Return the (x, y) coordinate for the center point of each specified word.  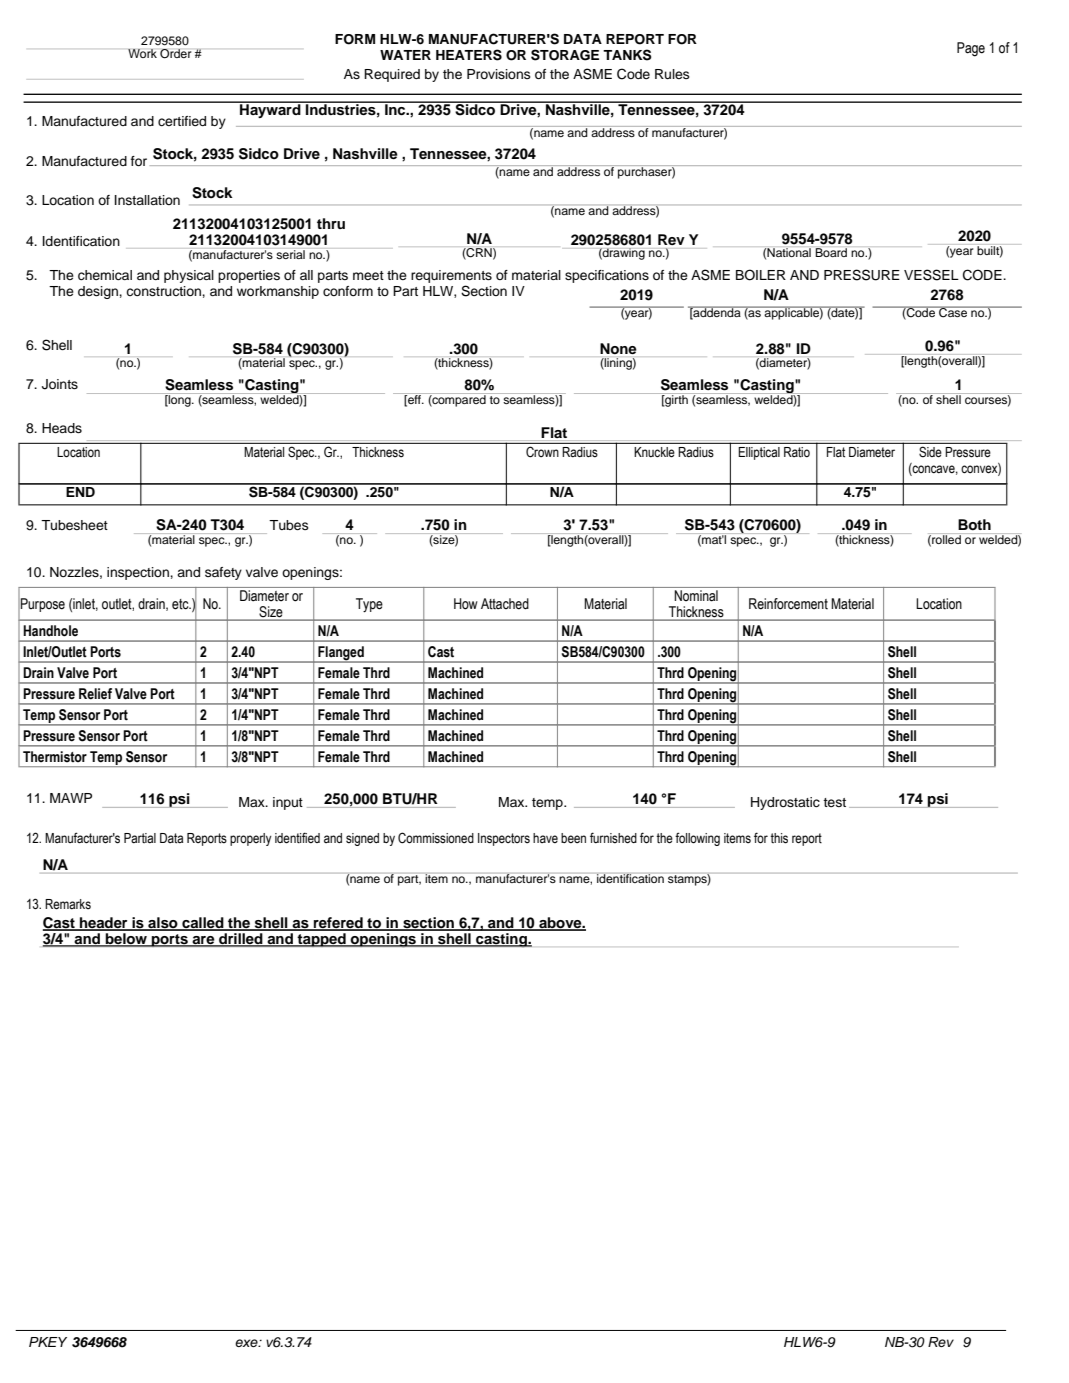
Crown (542, 452)
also (163, 923)
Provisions (499, 74)
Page (971, 49)
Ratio (797, 452)
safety (223, 573)
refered (338, 923)
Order (175, 54)
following (697, 839)
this (779, 838)
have (545, 838)
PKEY (48, 1342)
